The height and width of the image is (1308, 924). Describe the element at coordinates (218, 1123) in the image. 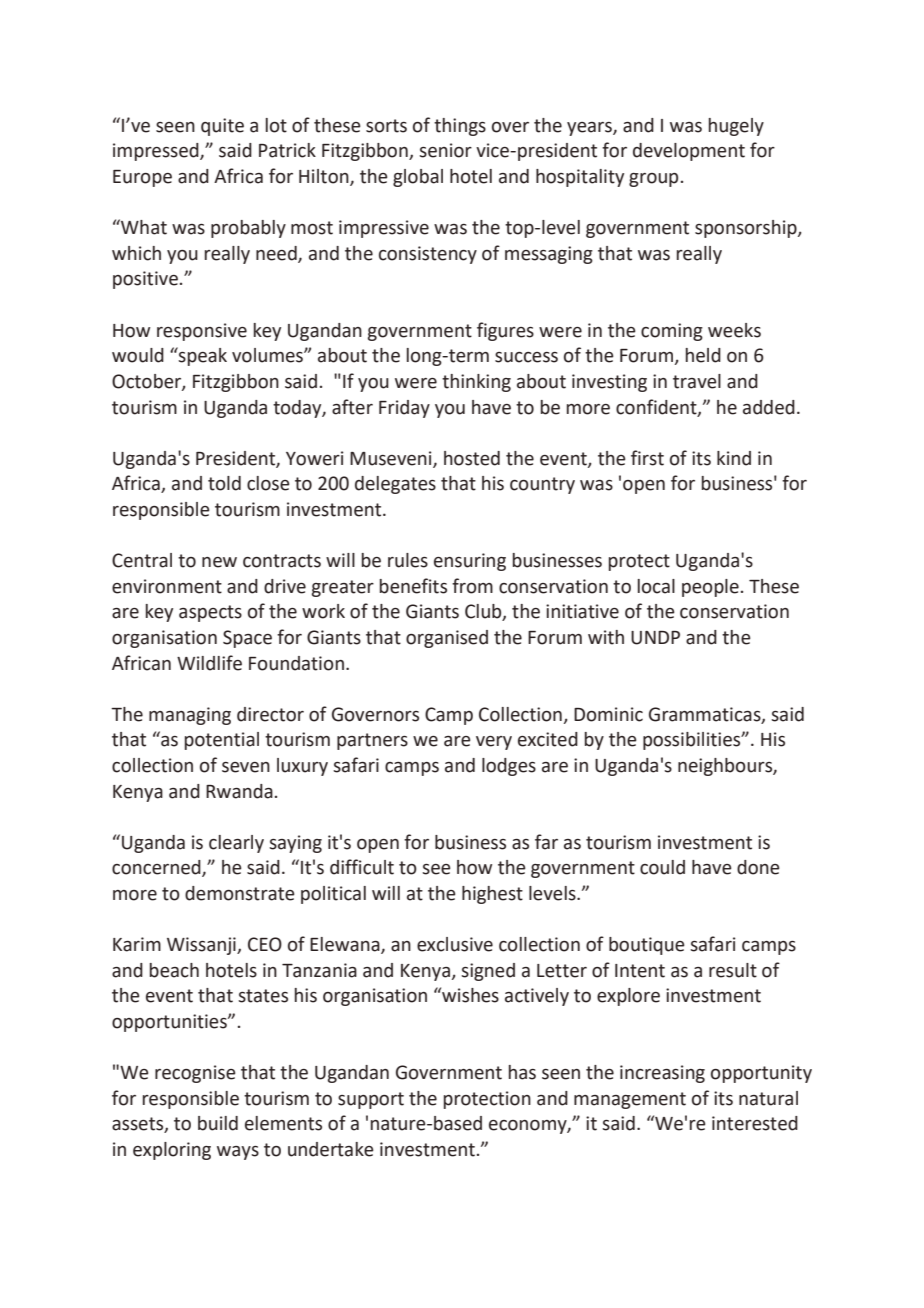

I see `build` at that location.
